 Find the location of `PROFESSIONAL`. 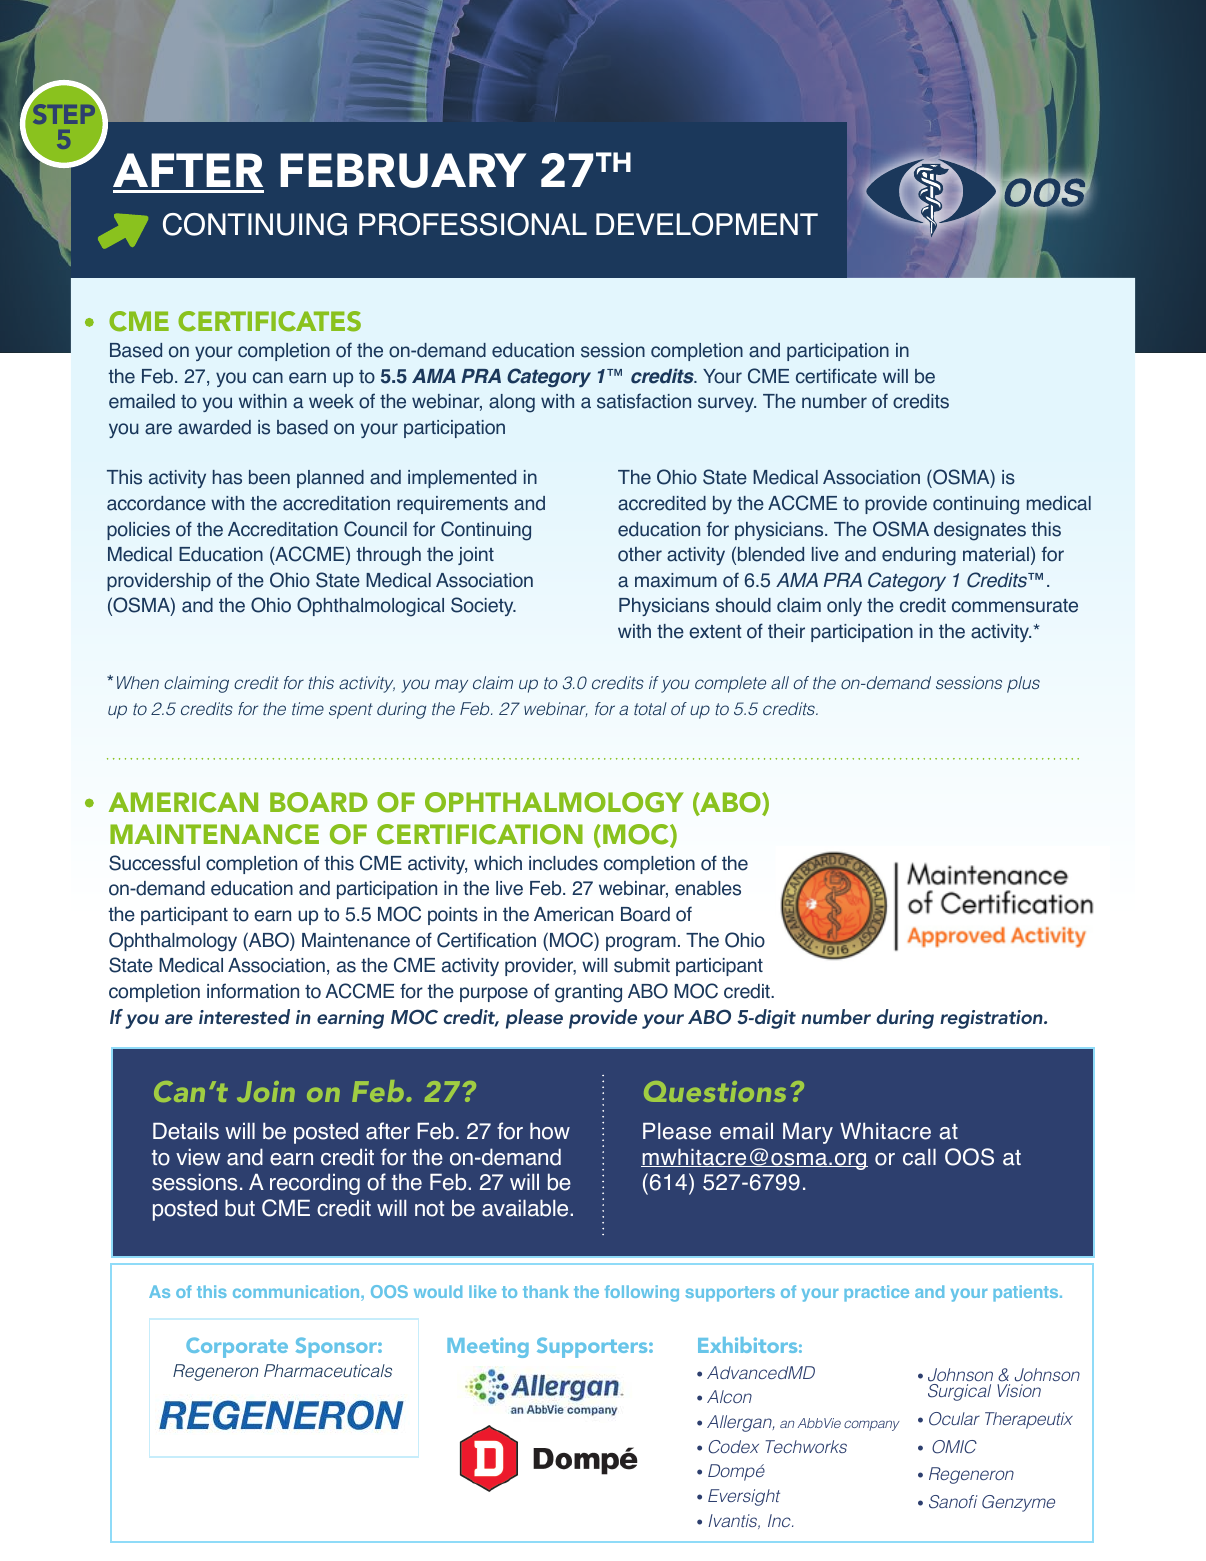

PROFESSIONAL is located at coordinates (473, 224).
